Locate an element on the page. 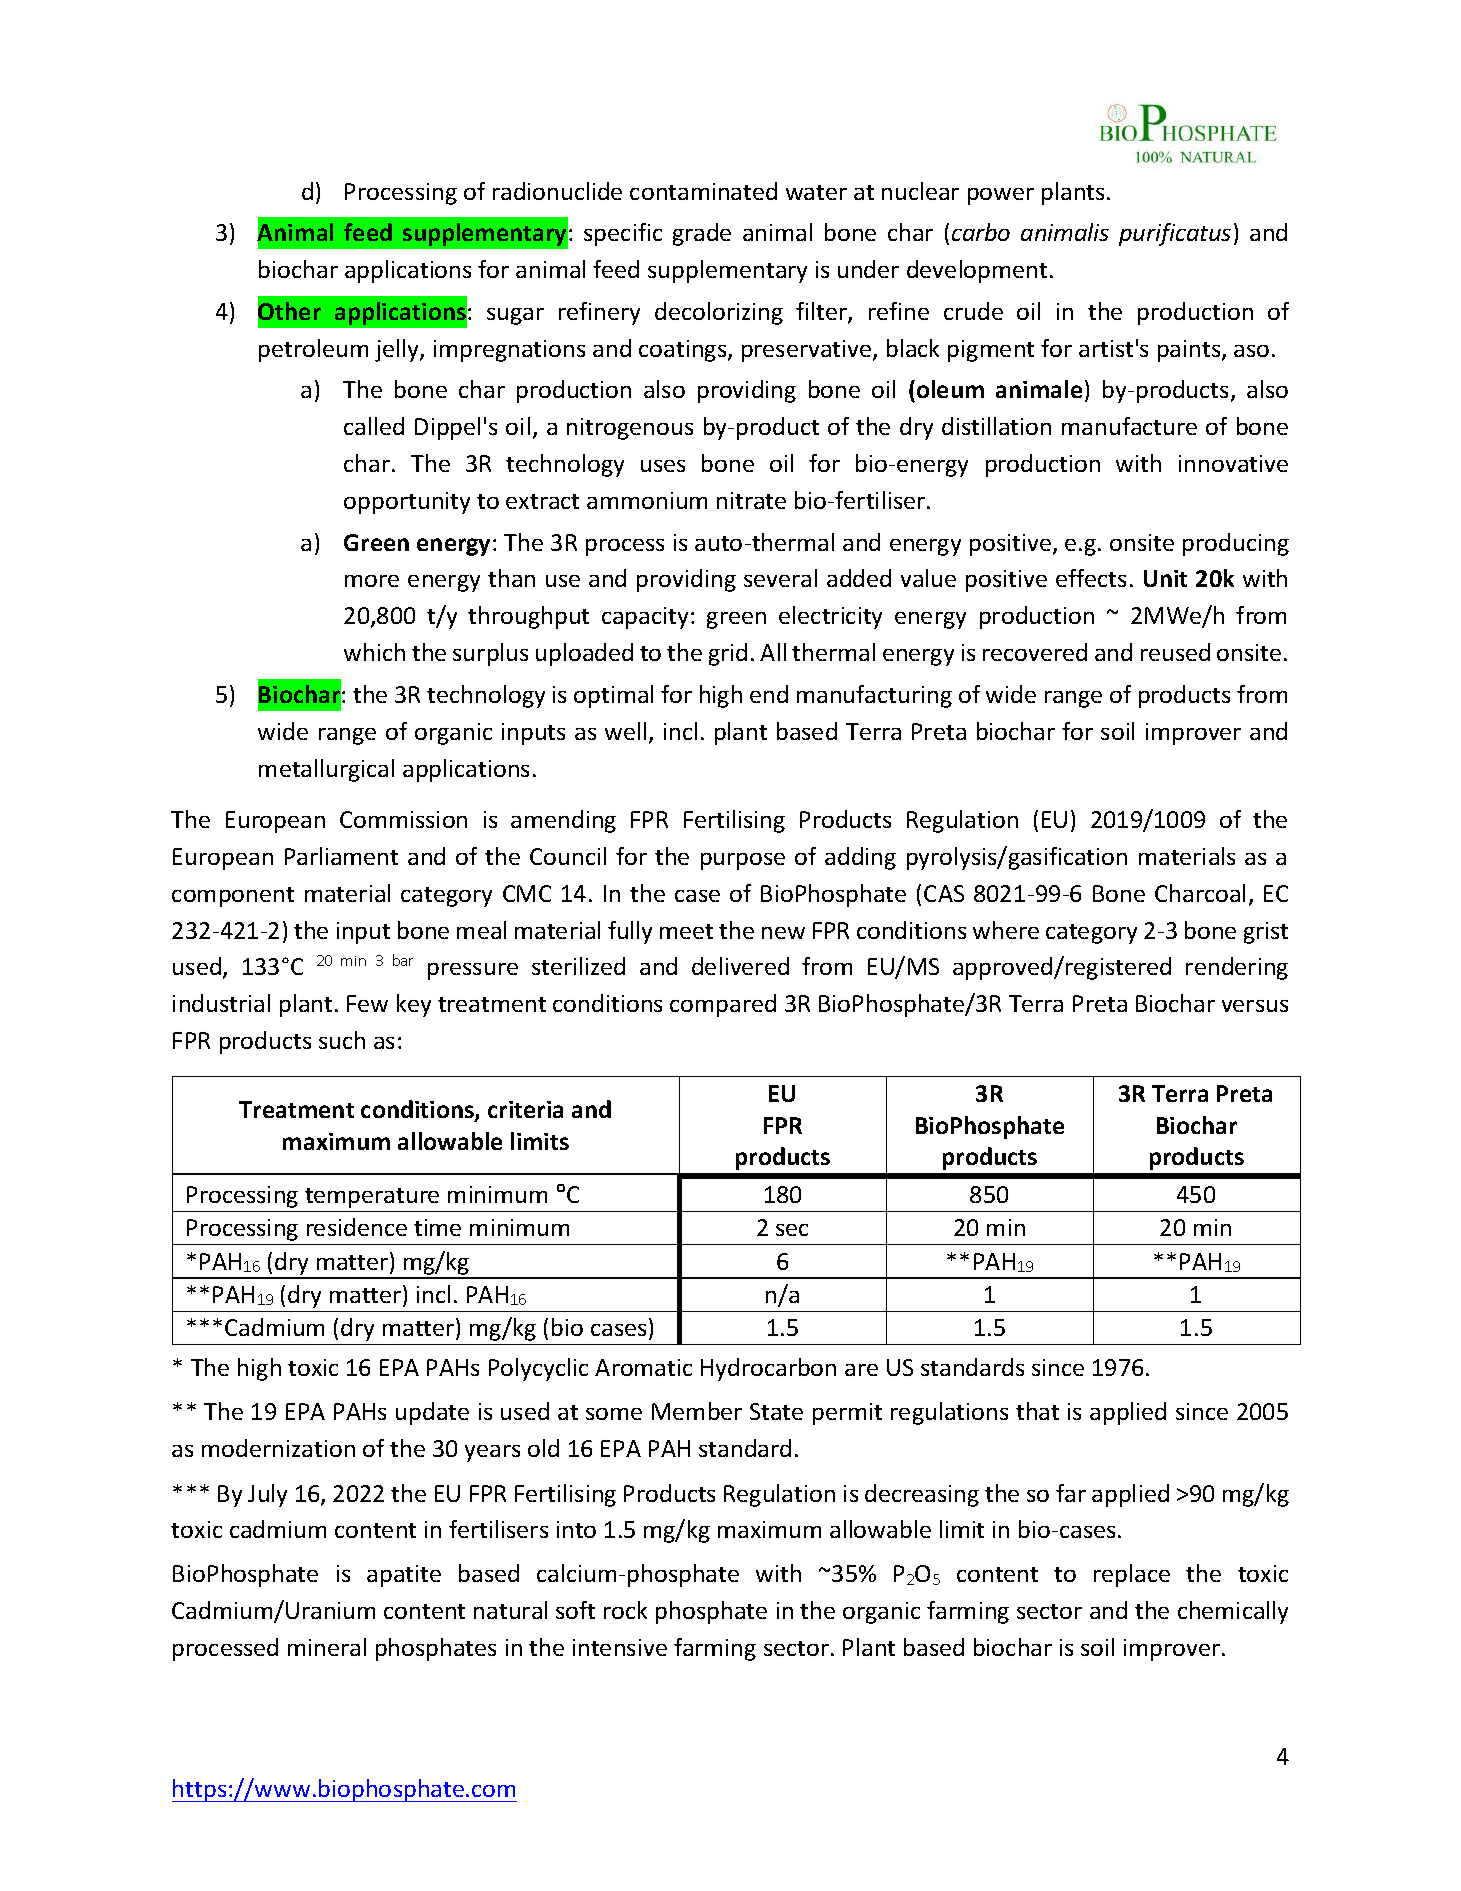  grade is located at coordinates (702, 234).
